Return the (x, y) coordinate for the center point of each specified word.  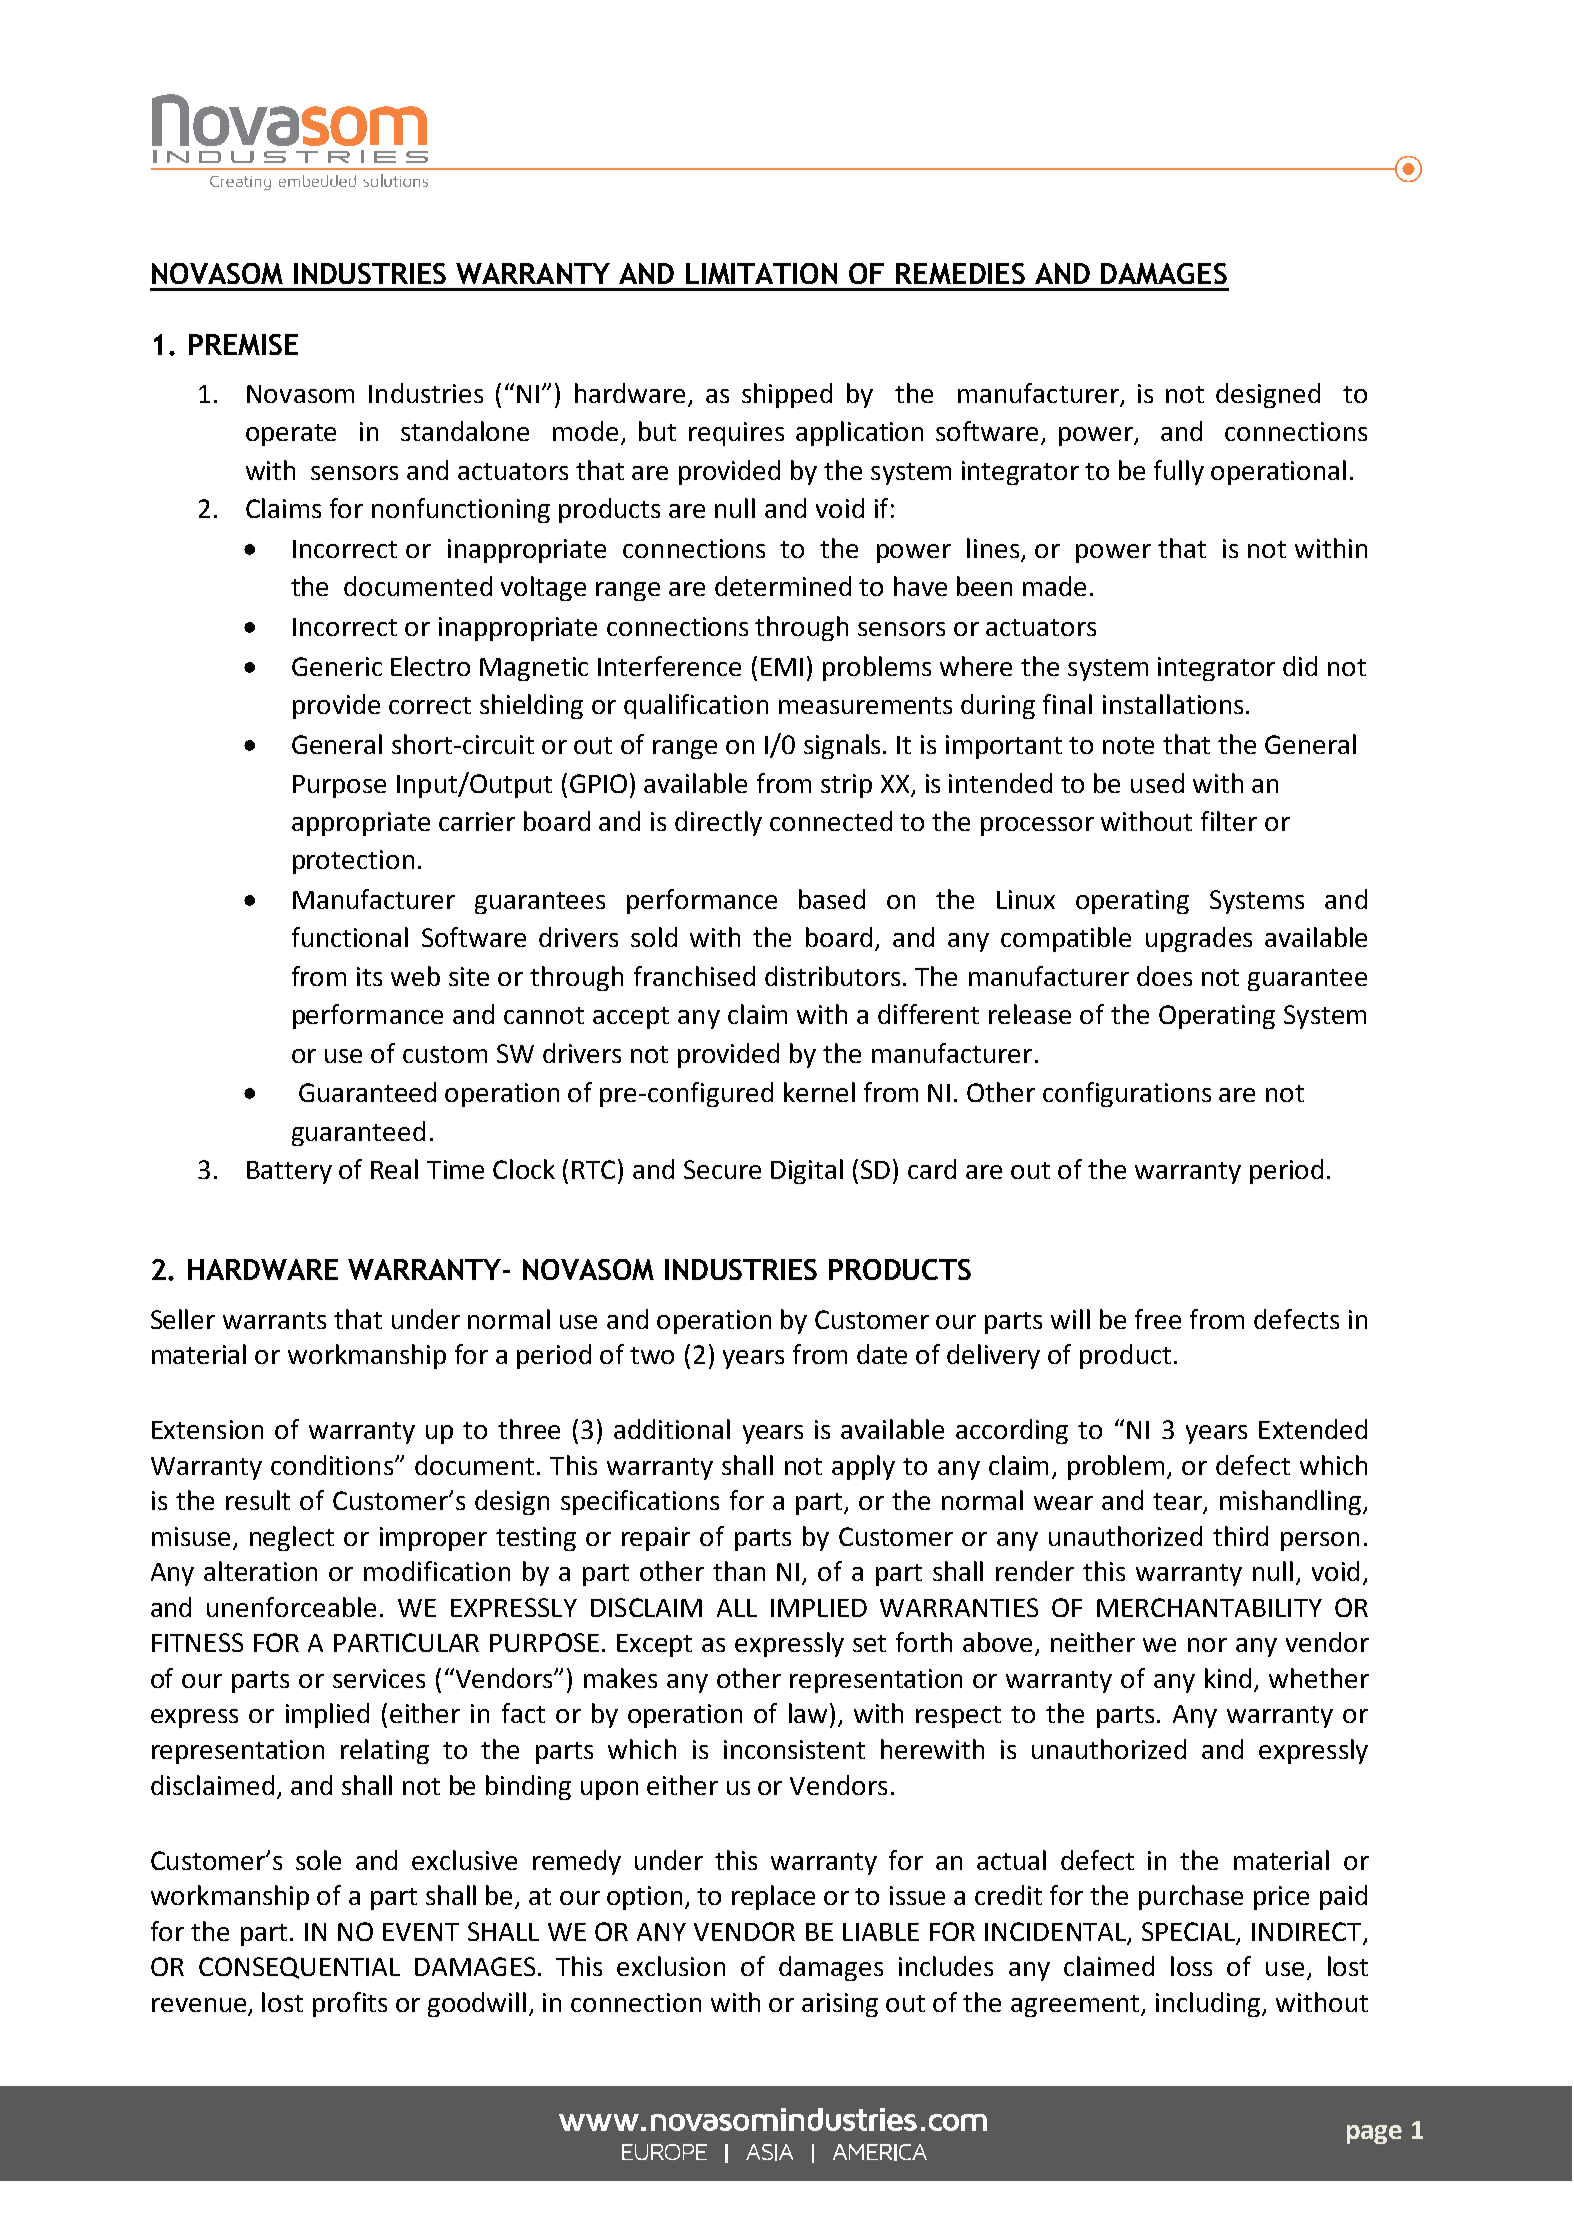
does (1164, 976)
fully (1179, 472)
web (415, 976)
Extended (1313, 1429)
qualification (696, 706)
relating (385, 1751)
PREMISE (243, 344)
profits (350, 2004)
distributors (832, 976)
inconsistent (794, 1749)
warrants (274, 1320)
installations (1173, 704)
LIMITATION (761, 273)
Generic (337, 666)
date (882, 1354)
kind (1228, 1678)
